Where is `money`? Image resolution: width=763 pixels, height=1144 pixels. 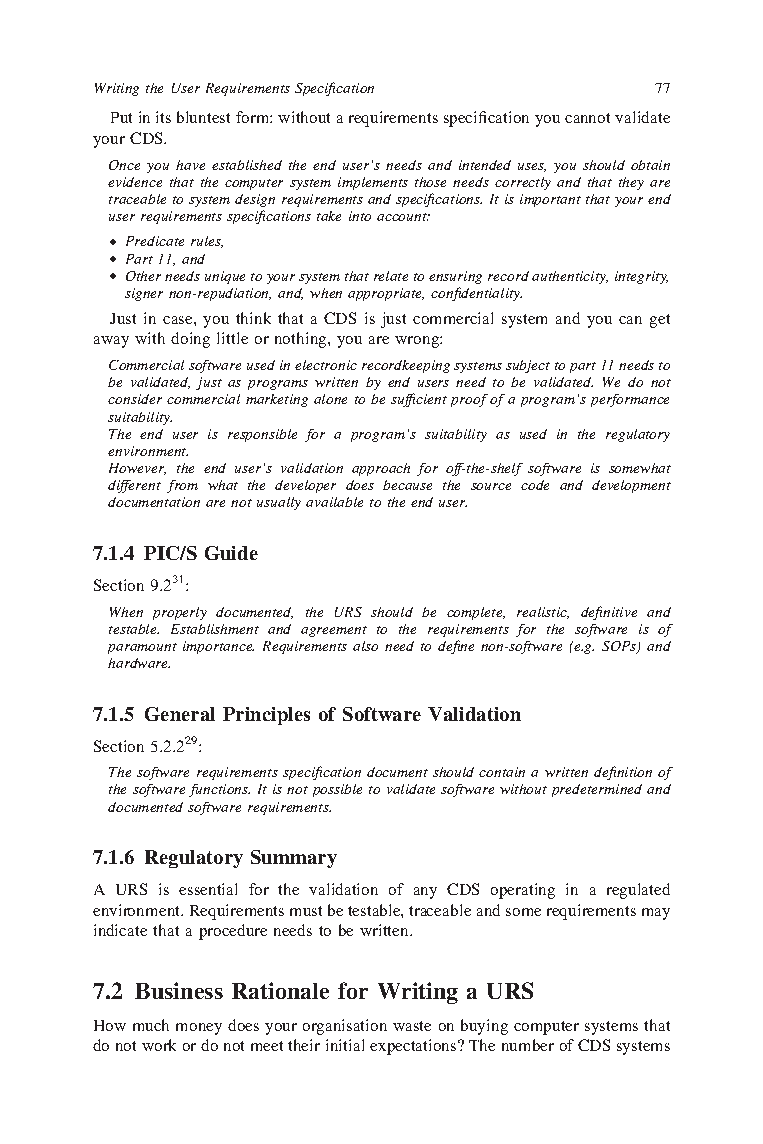 money is located at coordinates (199, 1029).
